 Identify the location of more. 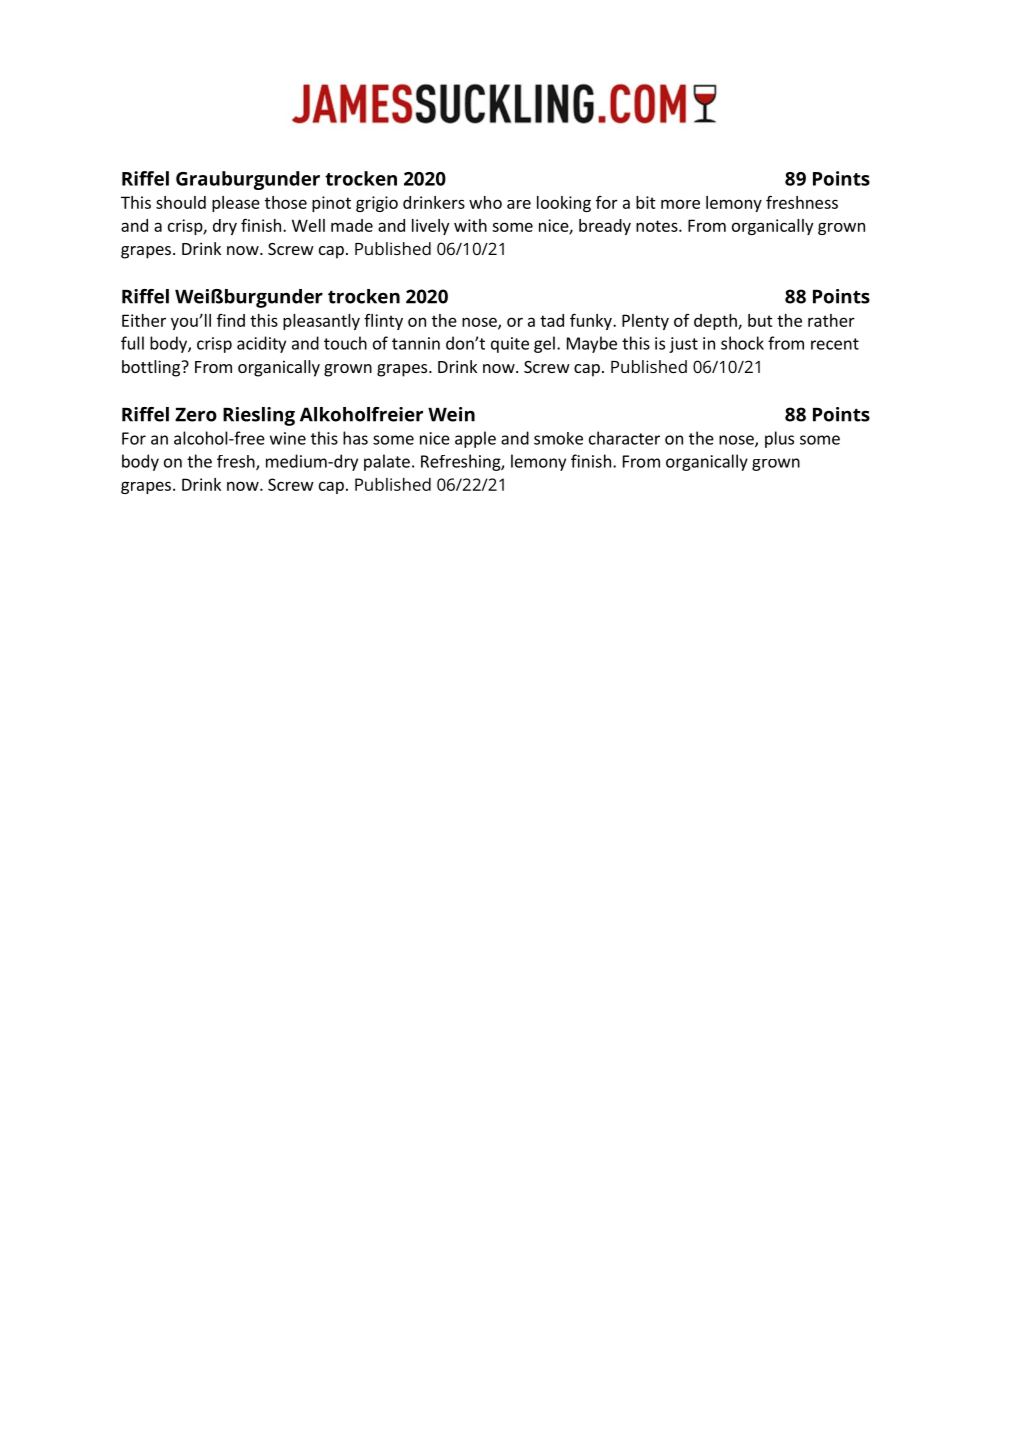
(680, 204).
